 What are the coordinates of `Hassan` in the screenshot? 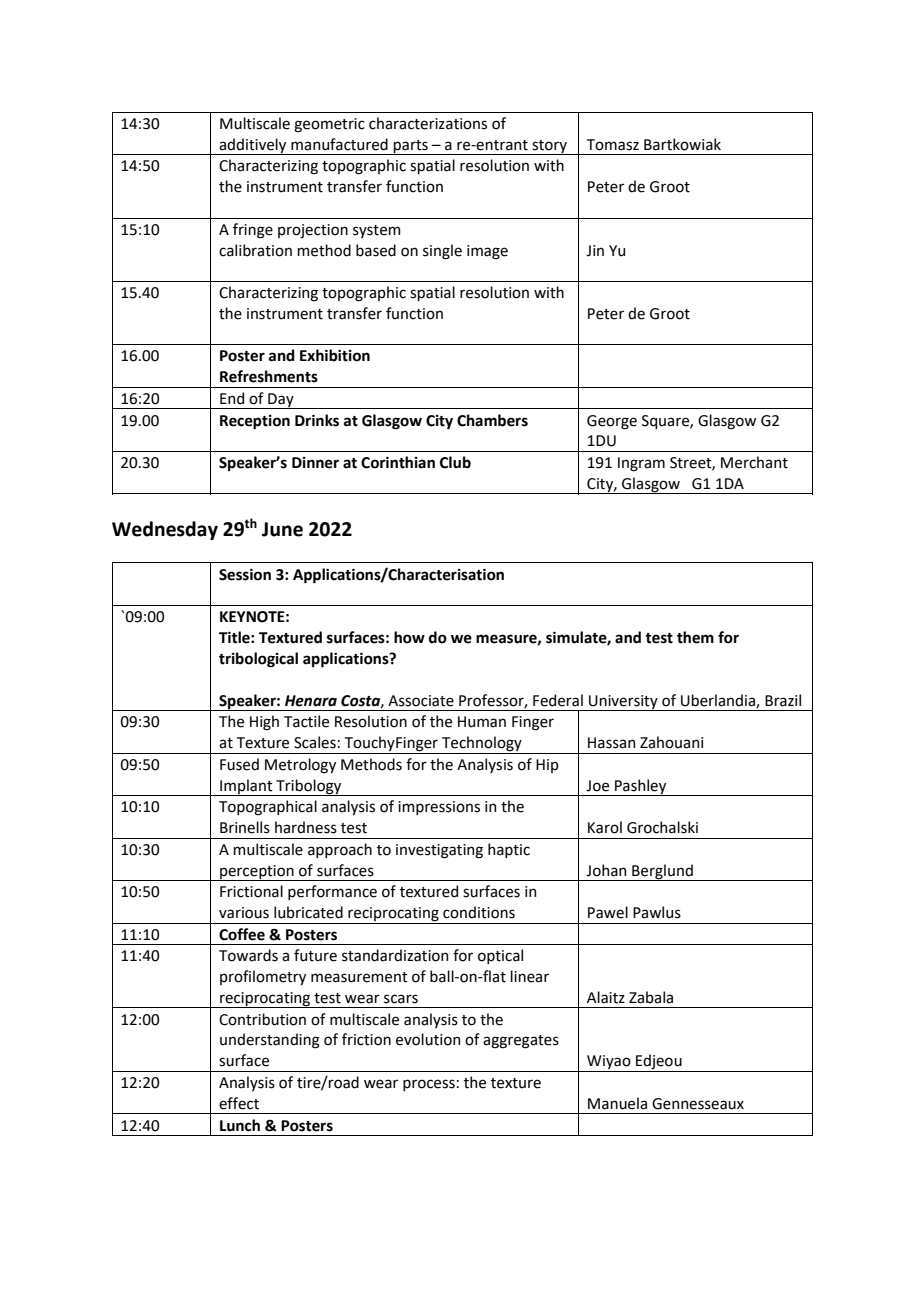 It's located at (611, 743).
